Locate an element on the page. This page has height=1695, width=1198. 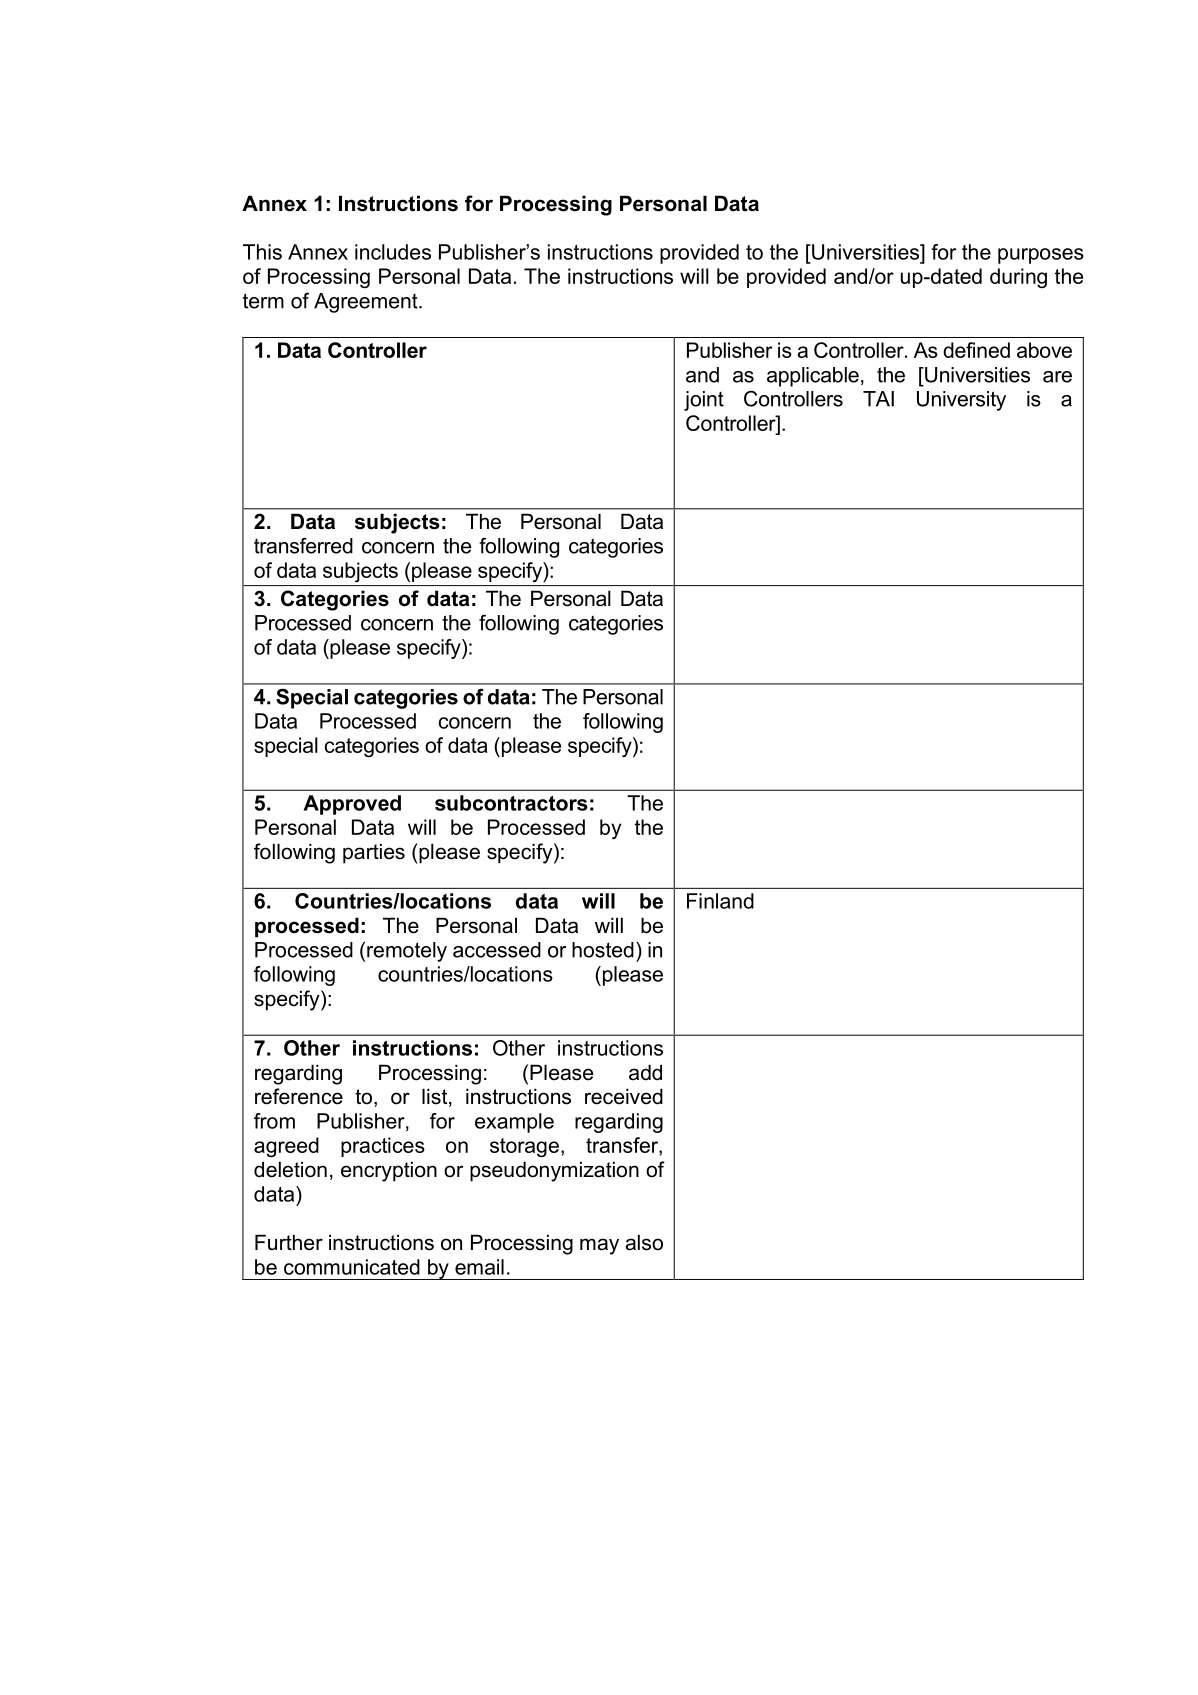
also is located at coordinates (644, 1242).
